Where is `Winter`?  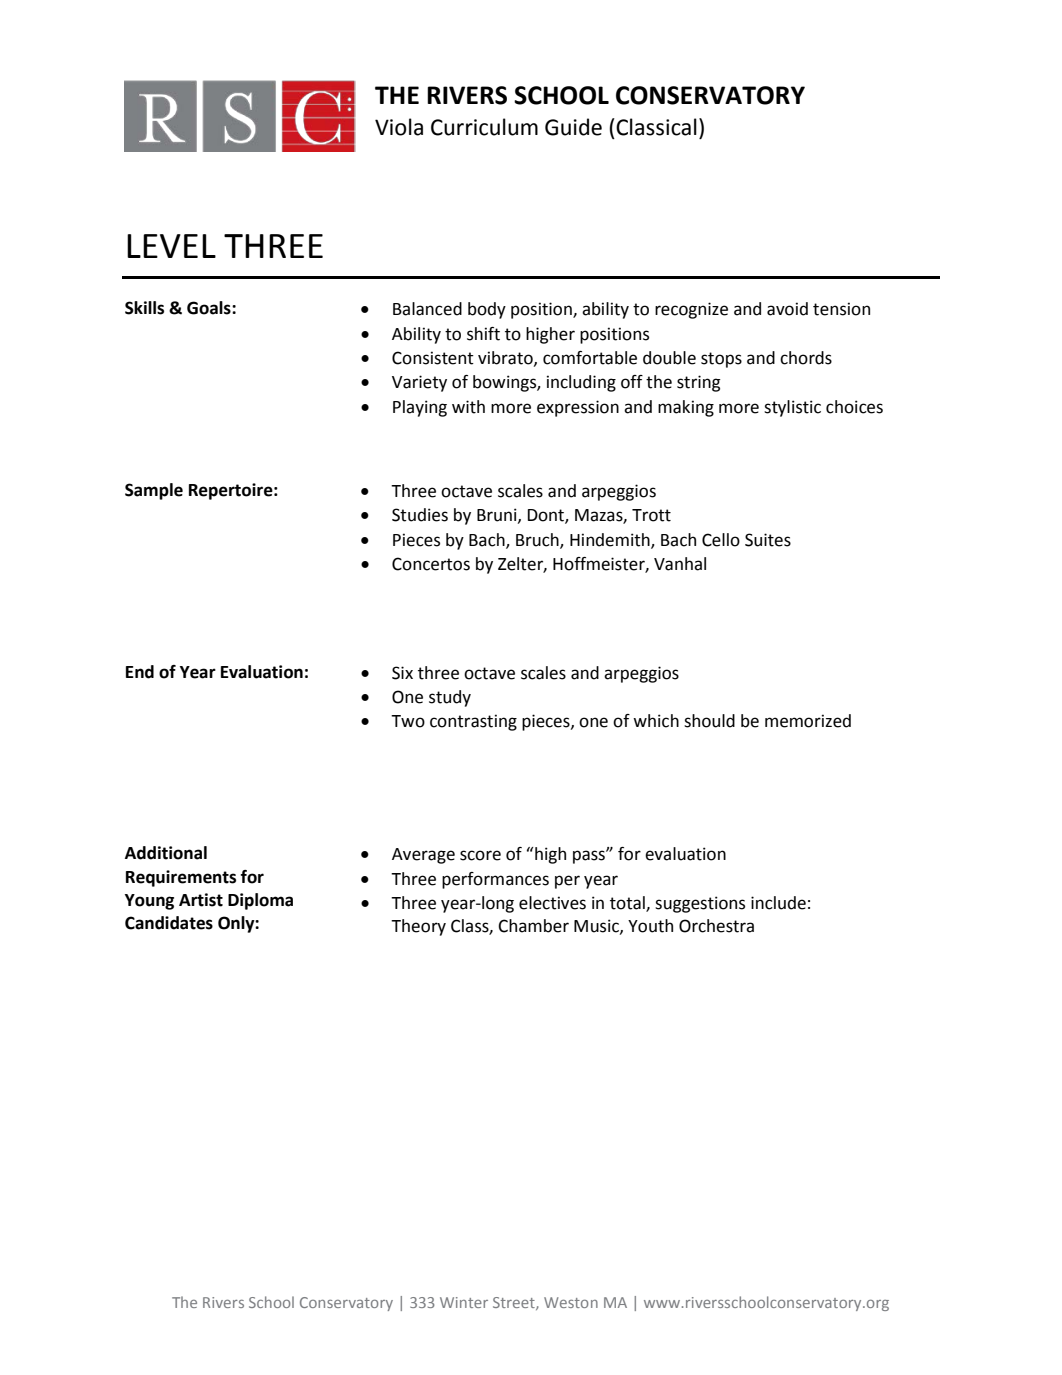
Winter is located at coordinates (464, 1302).
